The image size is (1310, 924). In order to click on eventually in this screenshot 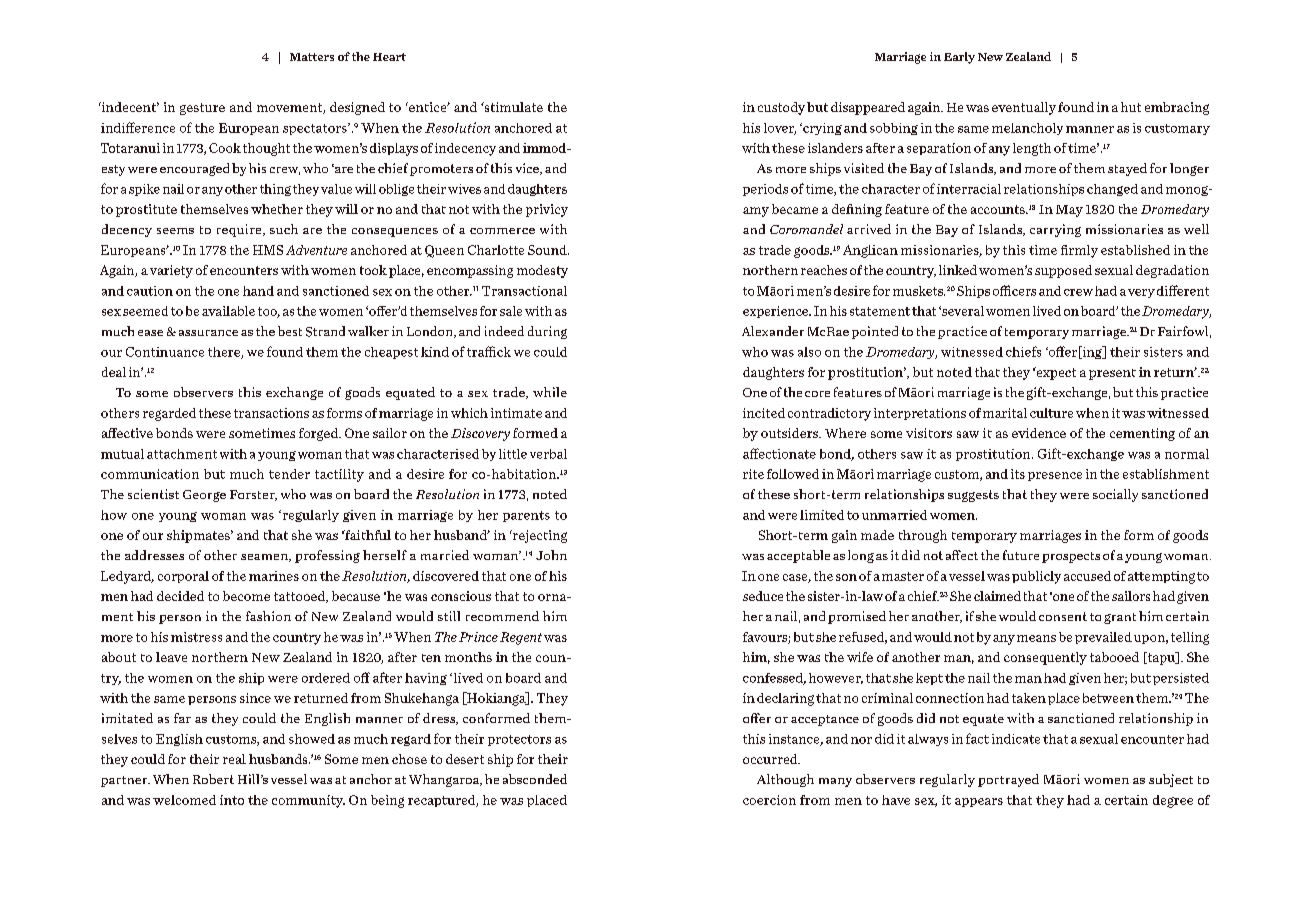, I will do `click(1024, 108)`.
